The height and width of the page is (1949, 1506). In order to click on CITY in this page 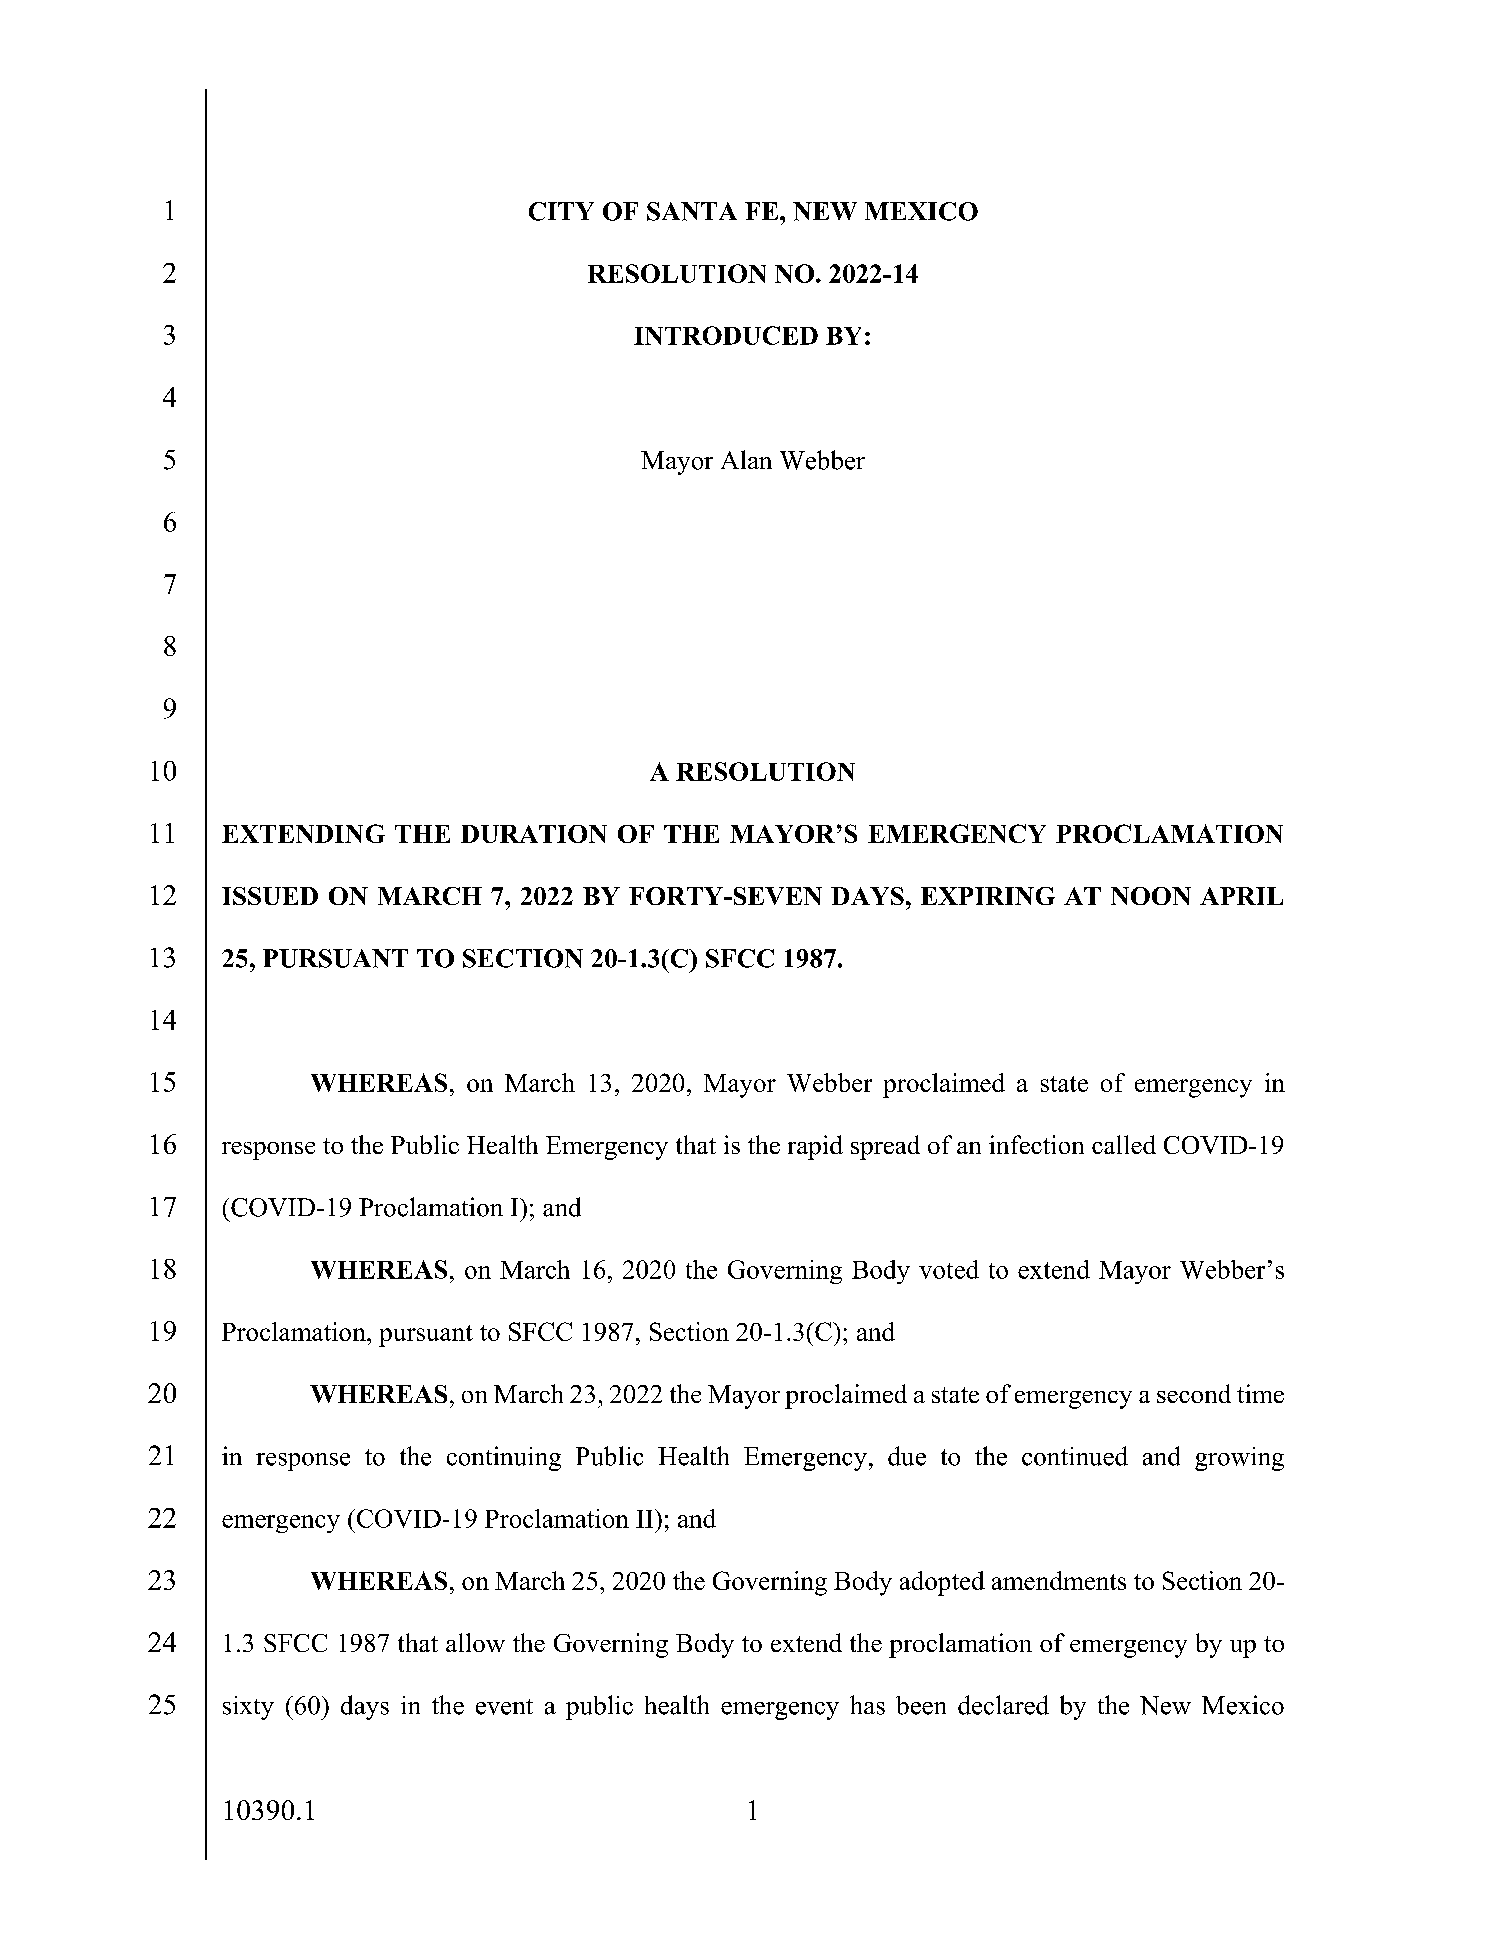, I will do `click(561, 211)`.
